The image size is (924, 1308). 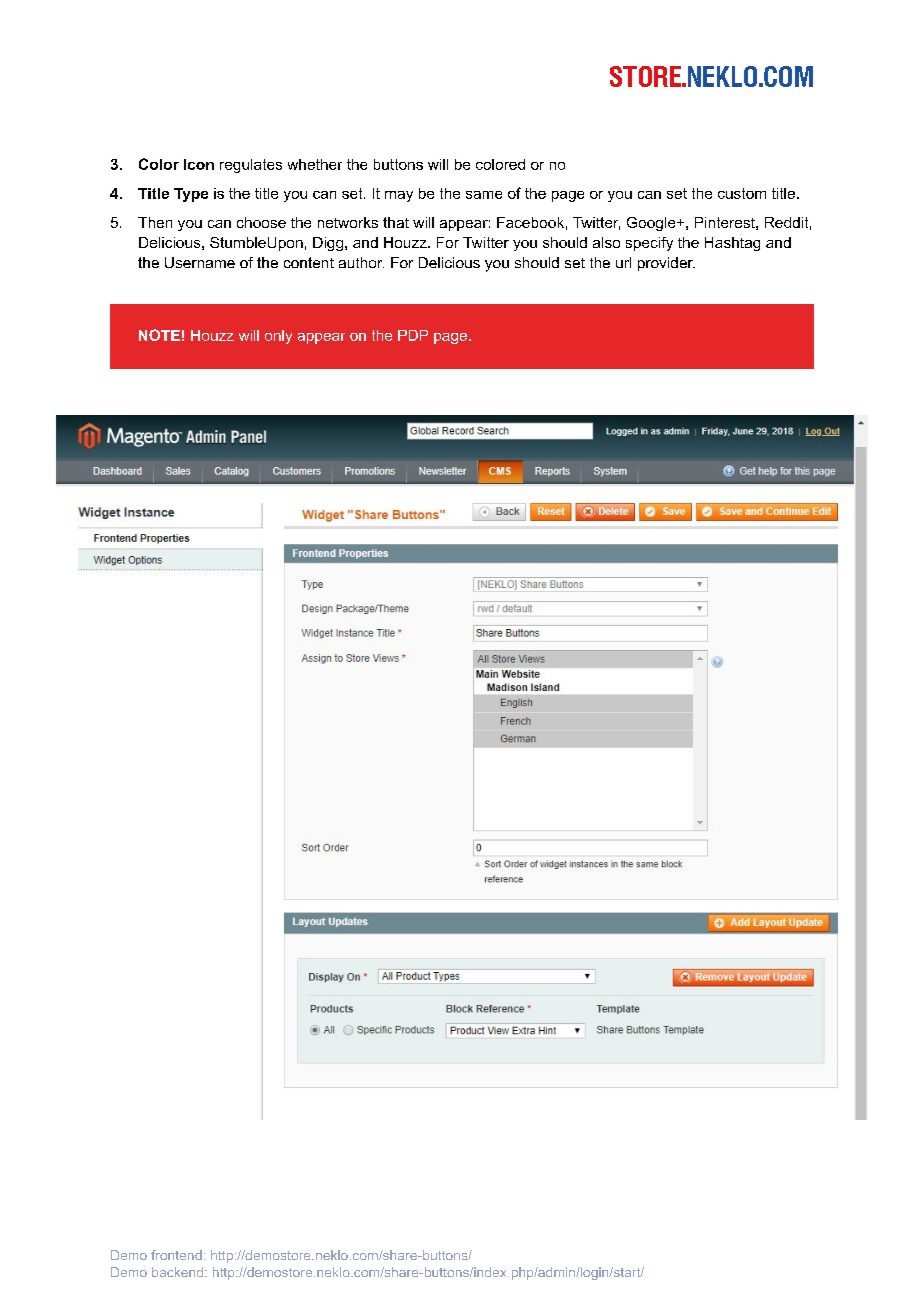 What do you see at coordinates (732, 244) in the image?
I see `Hashtag` at bounding box center [732, 244].
